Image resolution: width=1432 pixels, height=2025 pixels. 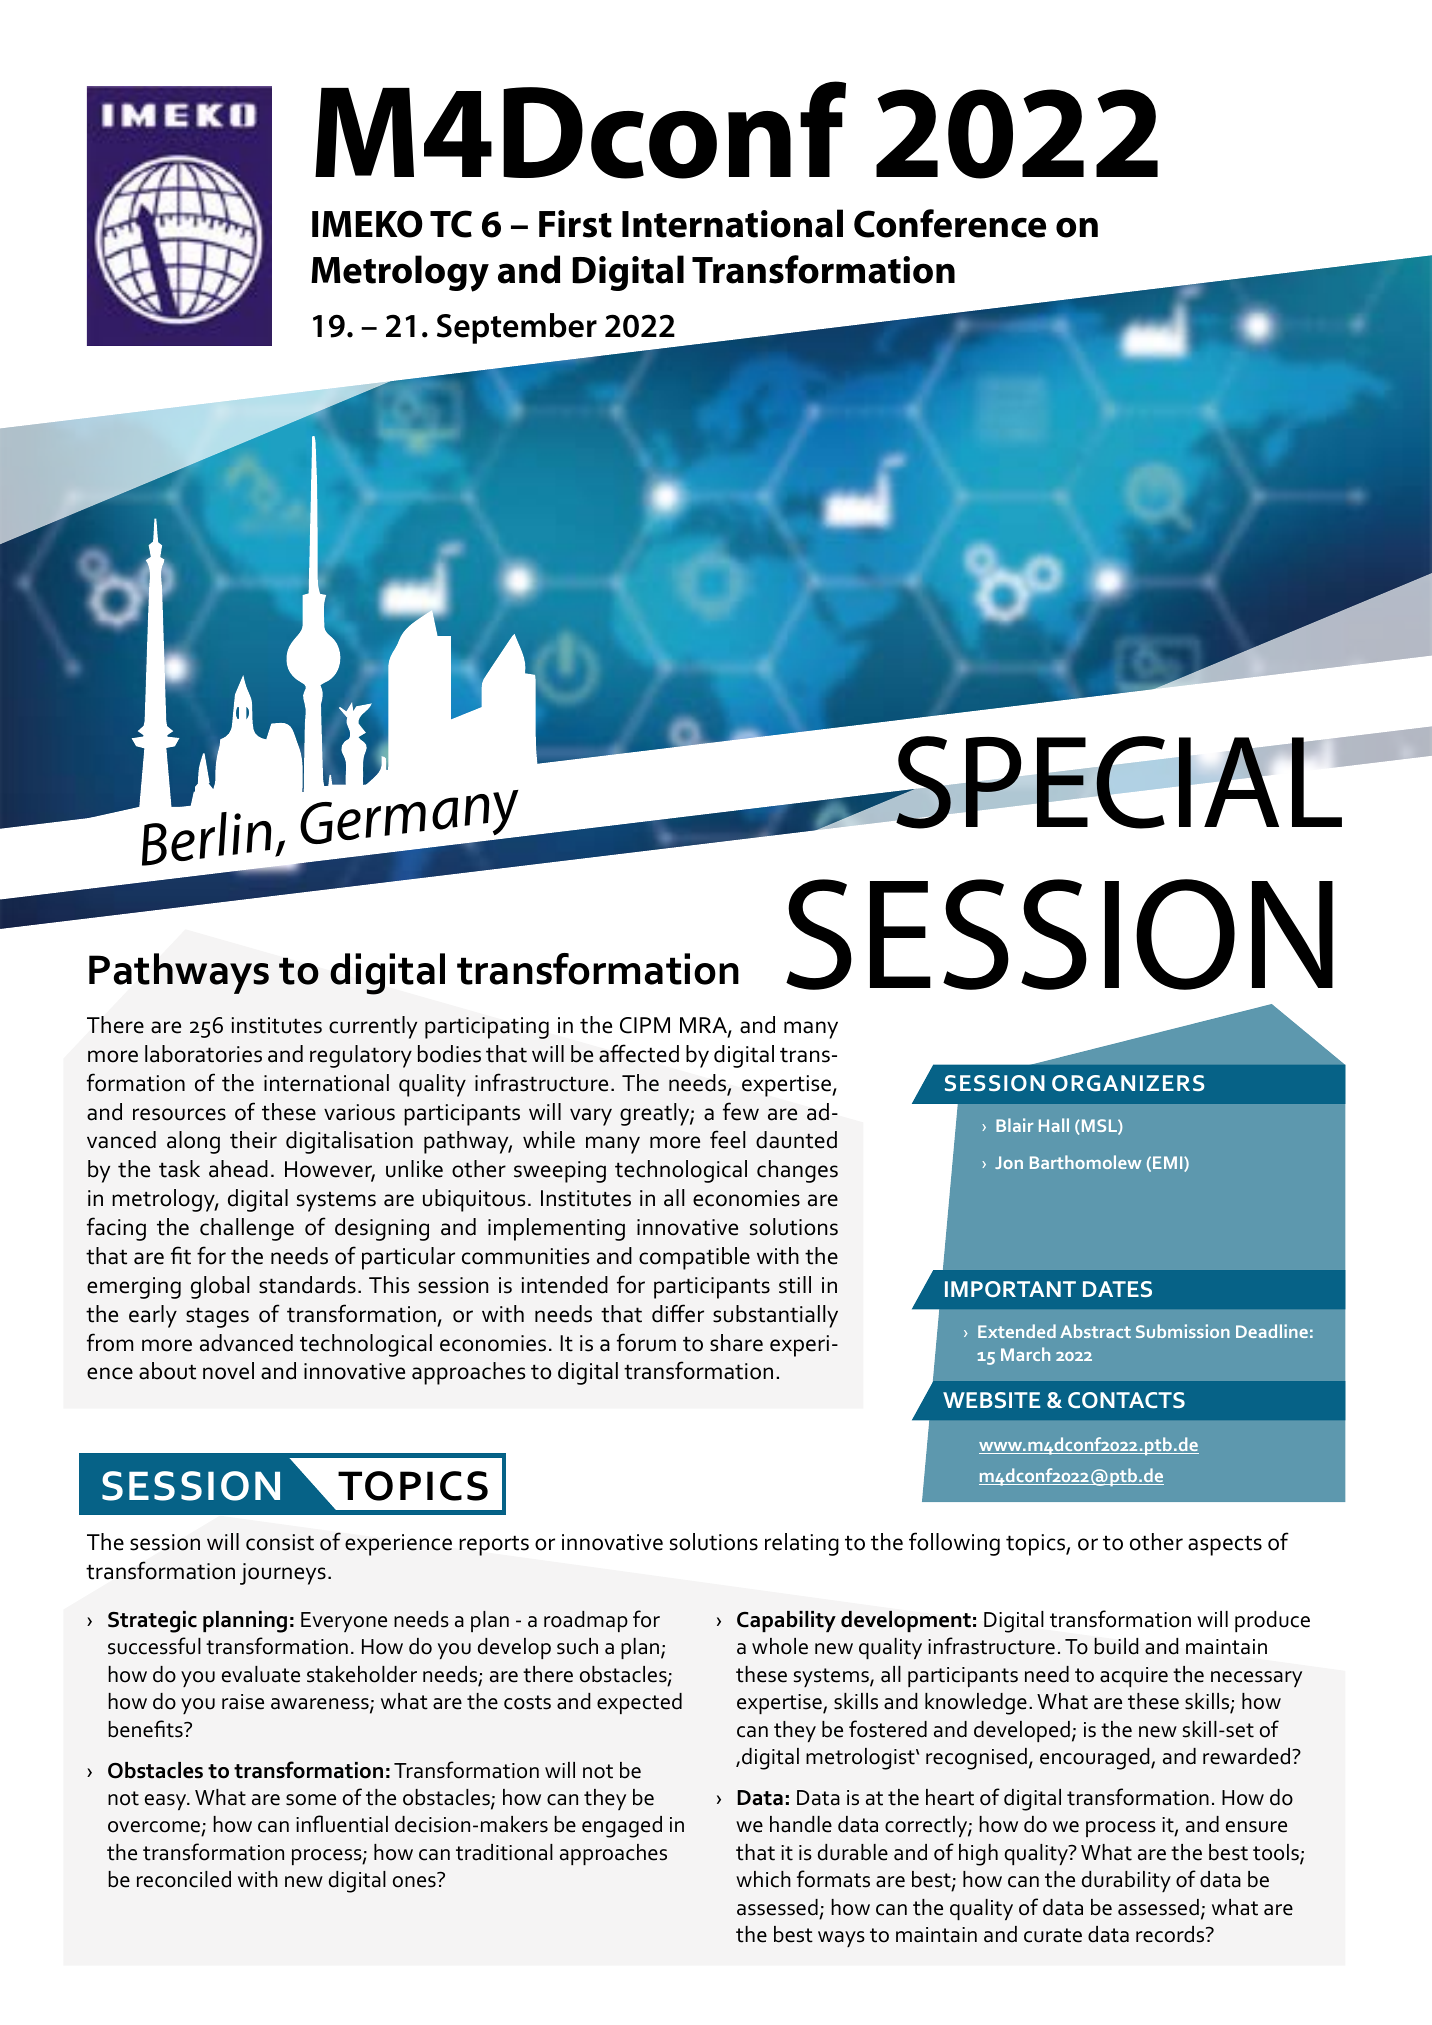 What do you see at coordinates (575, 224) in the screenshot?
I see `First` at bounding box center [575, 224].
